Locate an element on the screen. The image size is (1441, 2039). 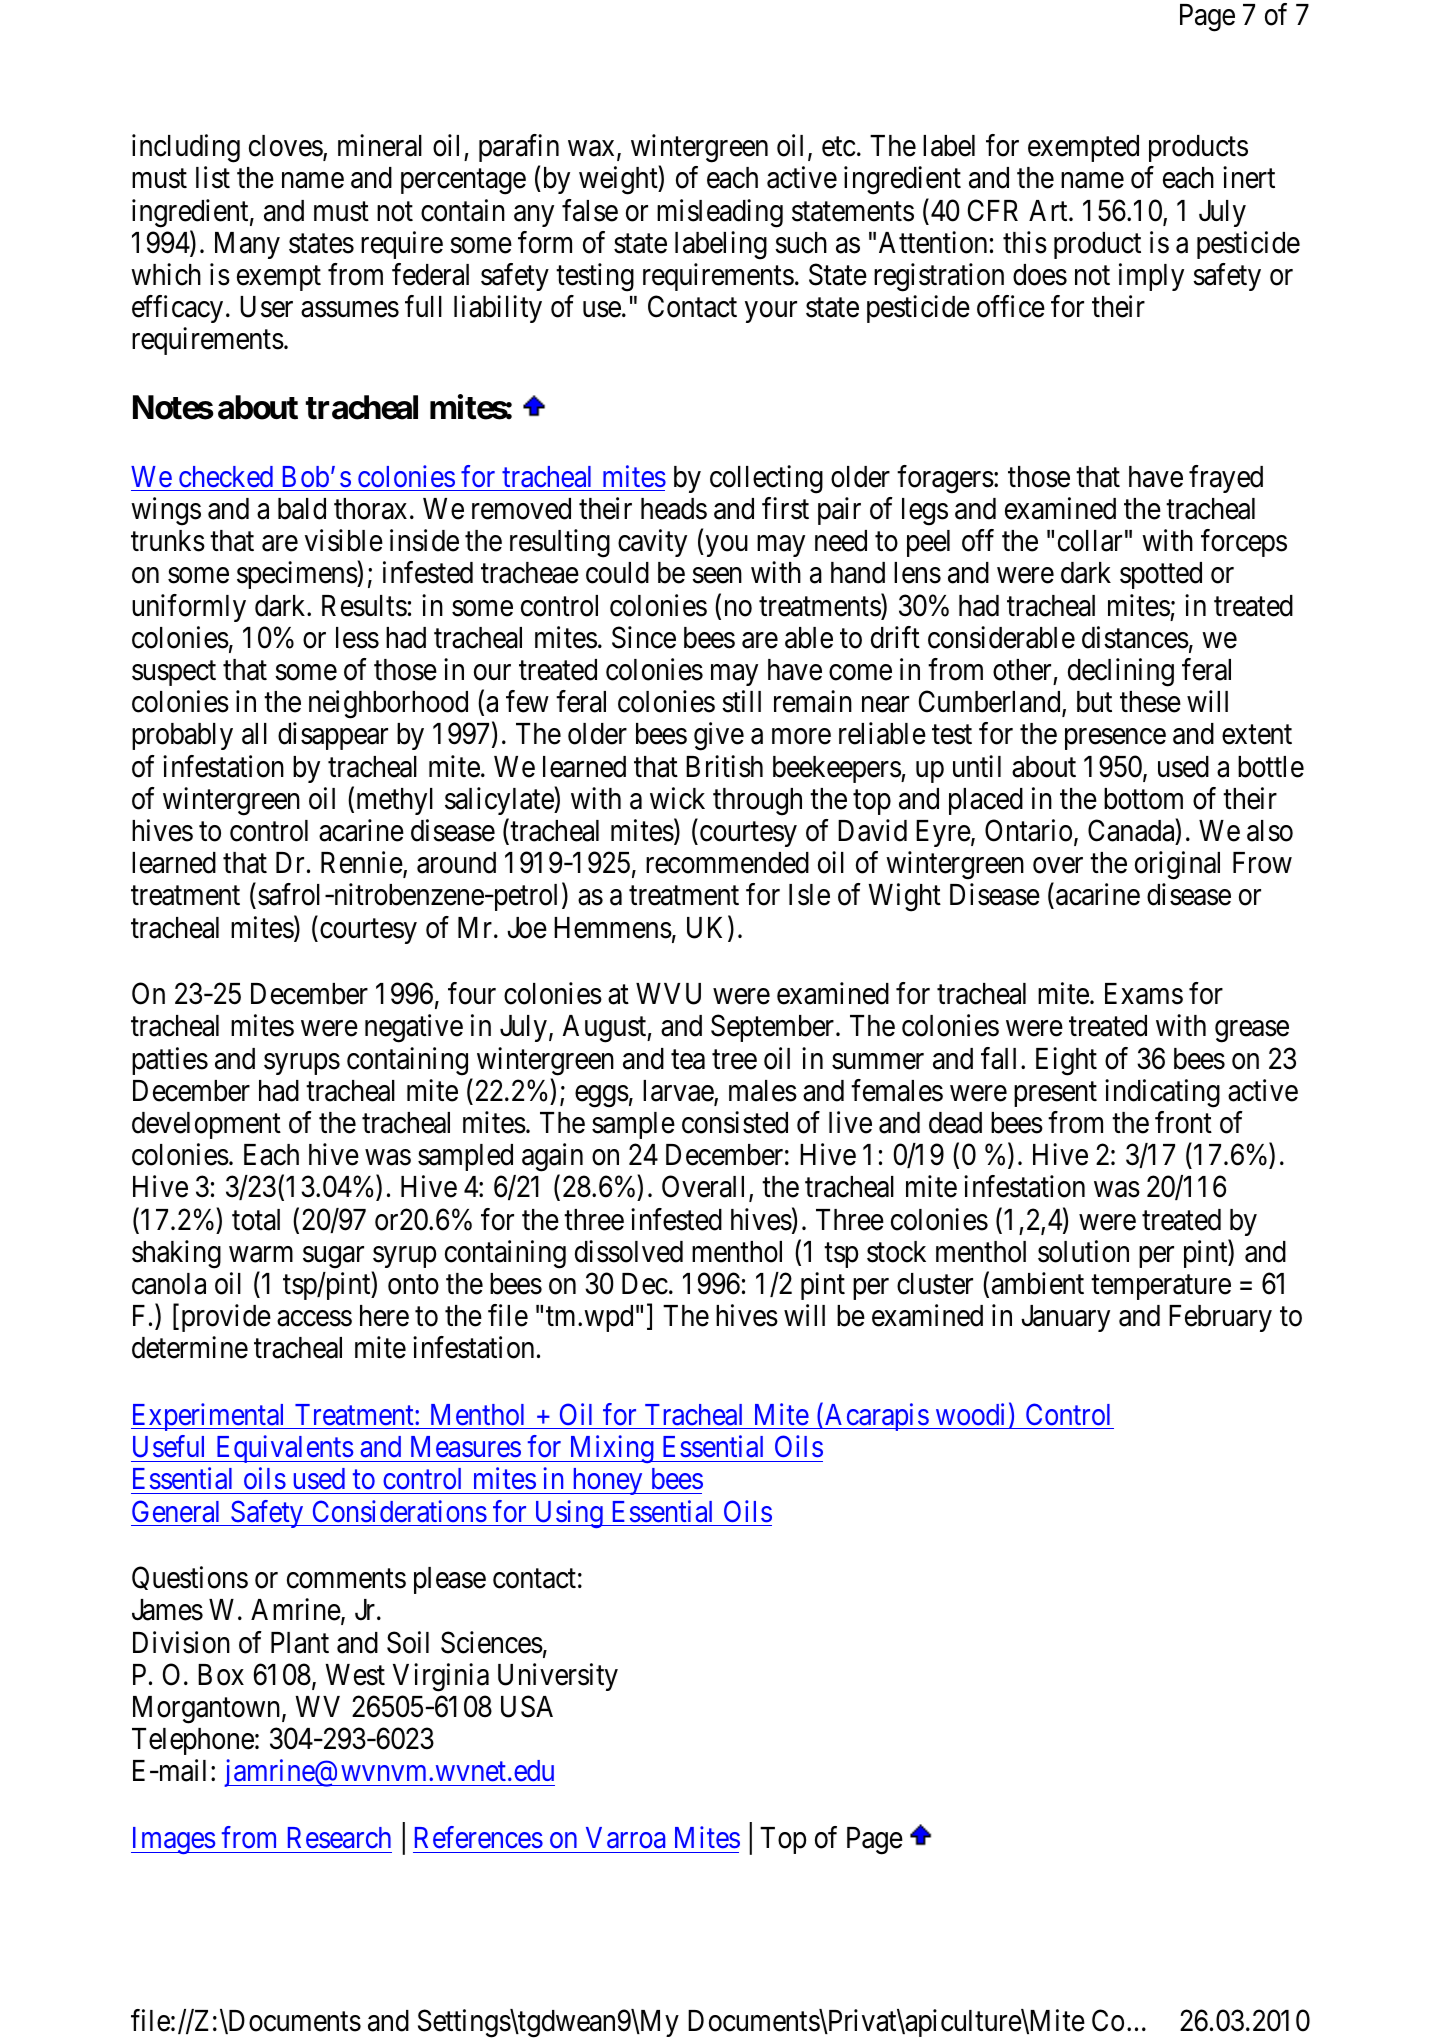
total is located at coordinates (256, 1220).
